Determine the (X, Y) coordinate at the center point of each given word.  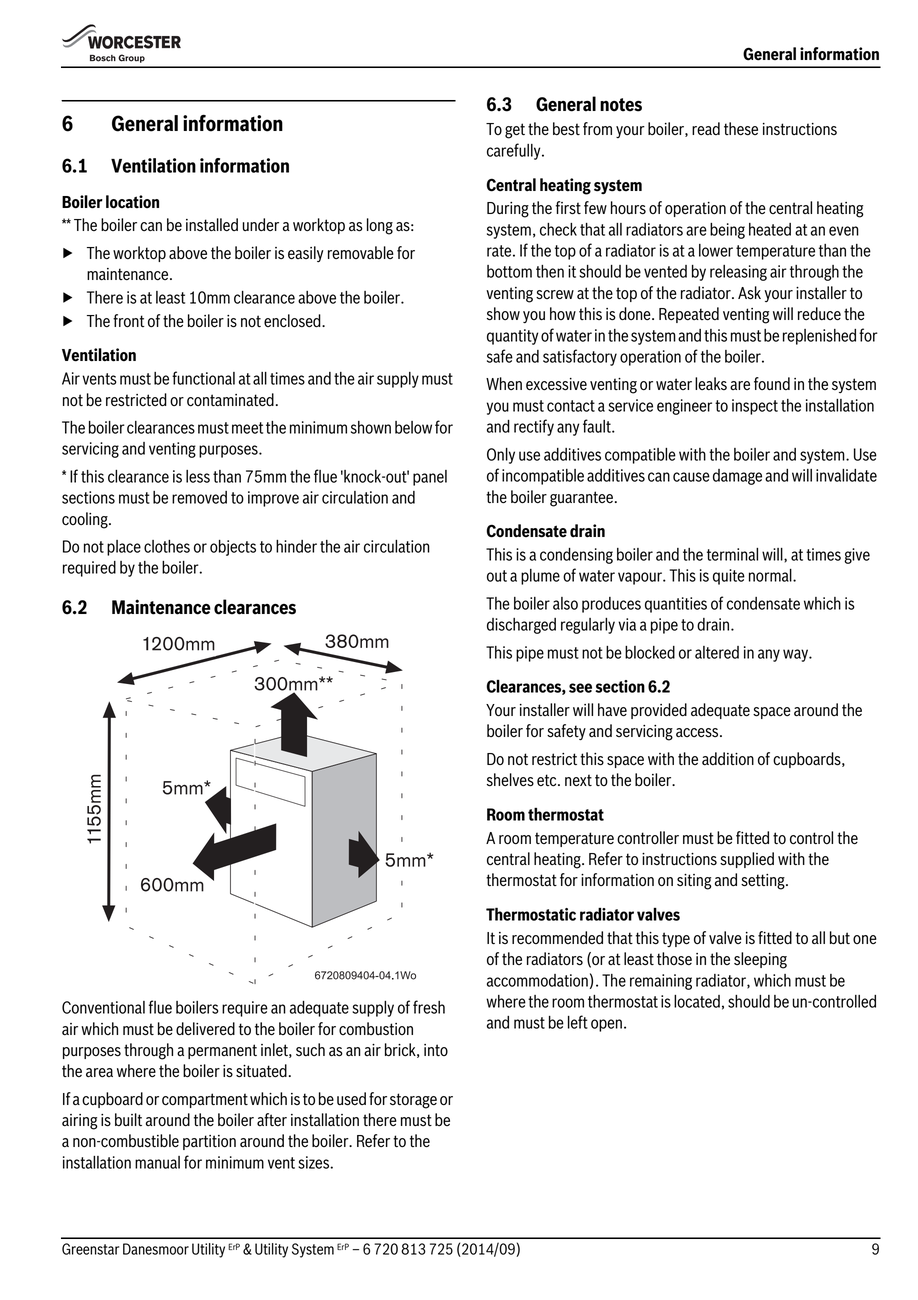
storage (413, 1101)
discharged (521, 626)
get (515, 131)
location (132, 202)
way (796, 655)
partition (209, 1142)
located (697, 1001)
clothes (167, 546)
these (741, 129)
